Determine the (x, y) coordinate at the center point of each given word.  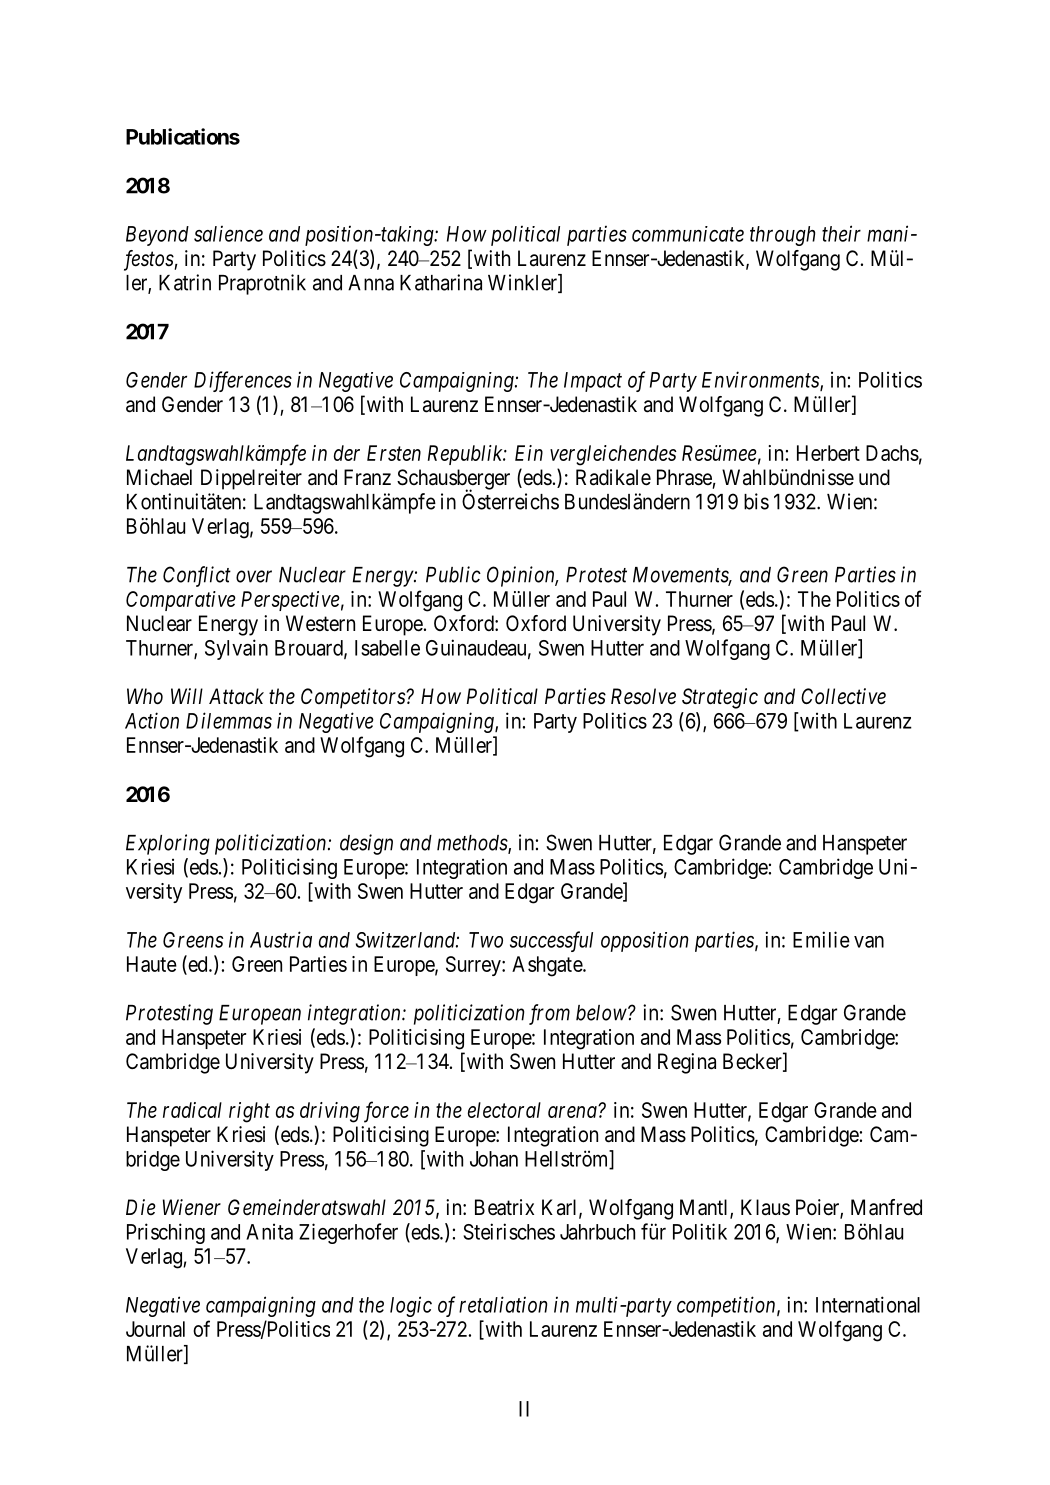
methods (473, 844)
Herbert (828, 453)
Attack (236, 696)
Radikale (613, 477)
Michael (159, 477)
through (782, 236)
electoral (504, 1110)
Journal (155, 1329)
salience (228, 234)
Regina (687, 1063)
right (249, 1112)
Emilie (821, 939)
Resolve (643, 696)
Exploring (168, 844)
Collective (843, 696)
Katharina (441, 282)
